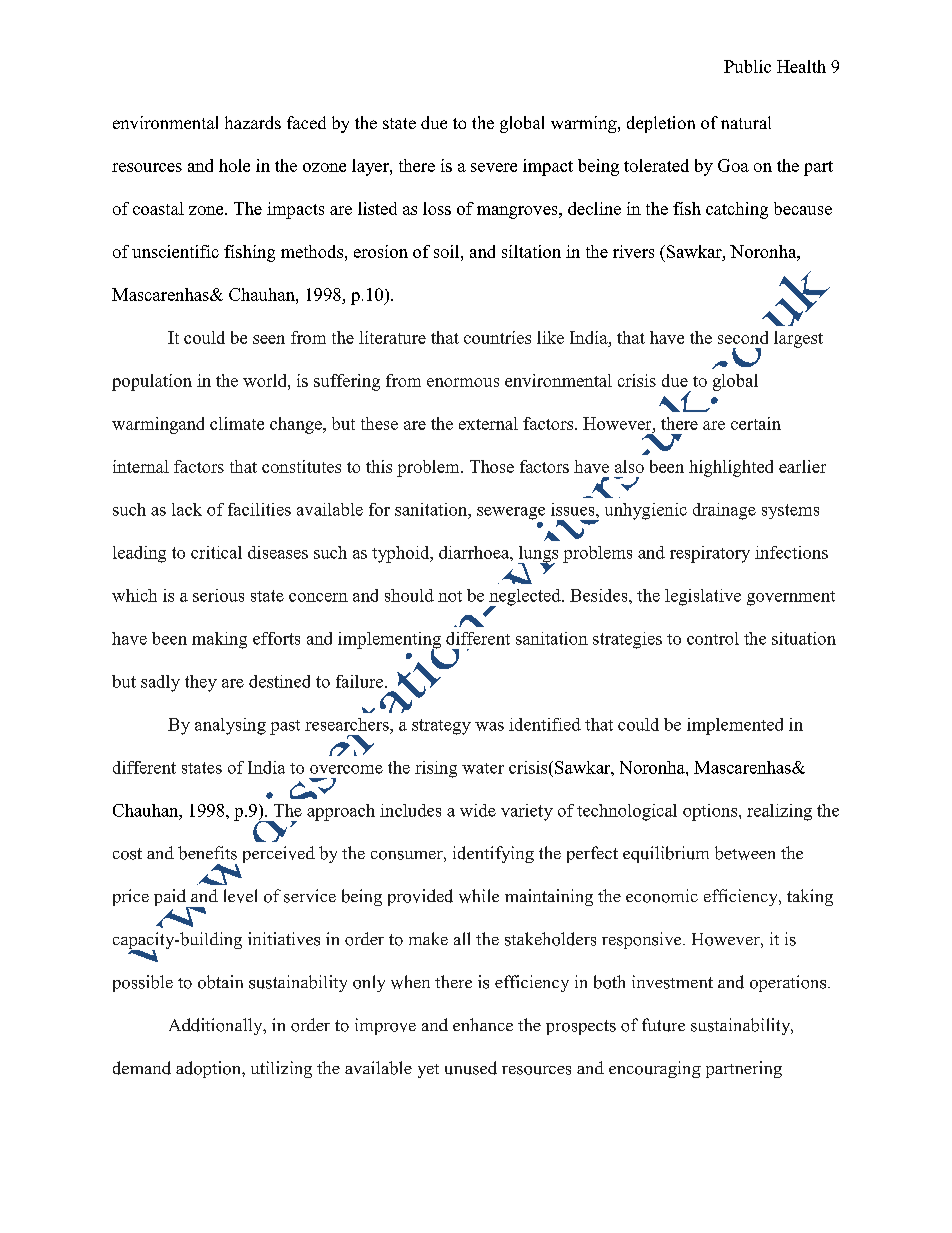  I want to click on hazards, so click(253, 122).
